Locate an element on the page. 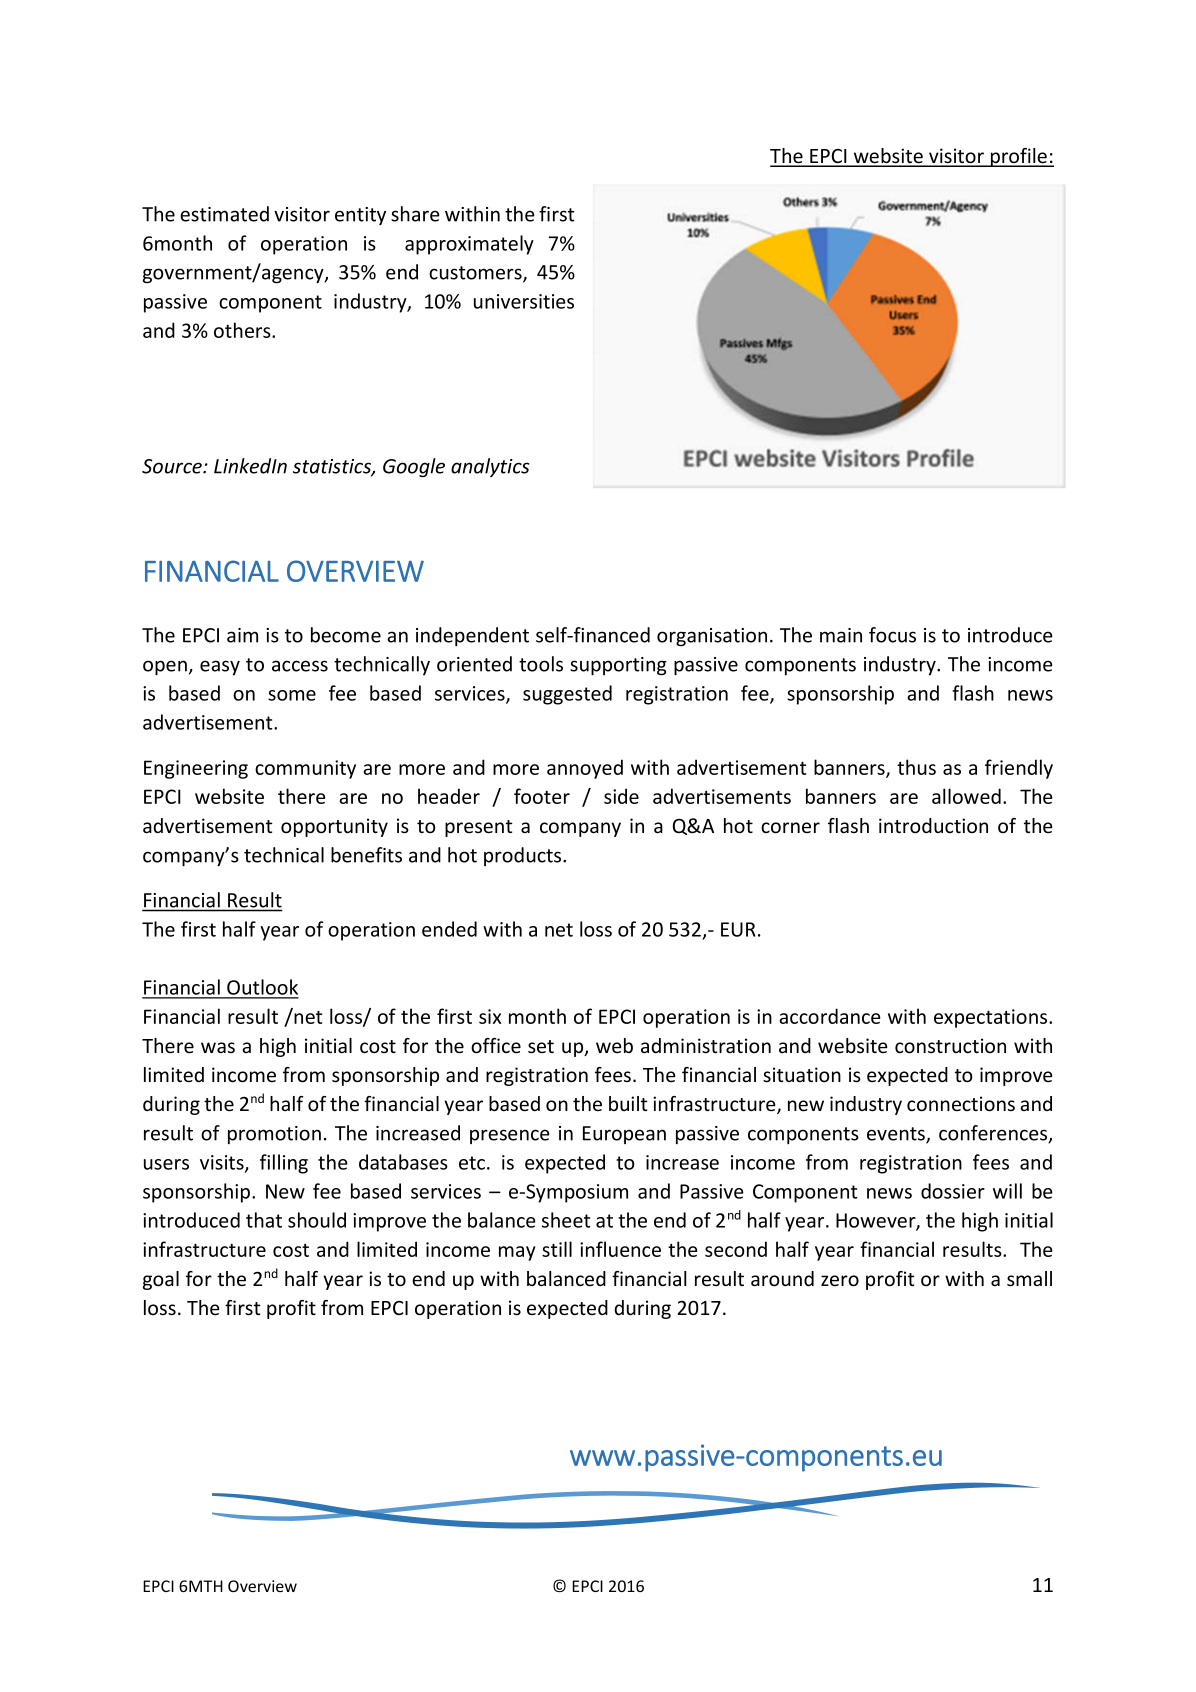  was is located at coordinates (218, 1047).
